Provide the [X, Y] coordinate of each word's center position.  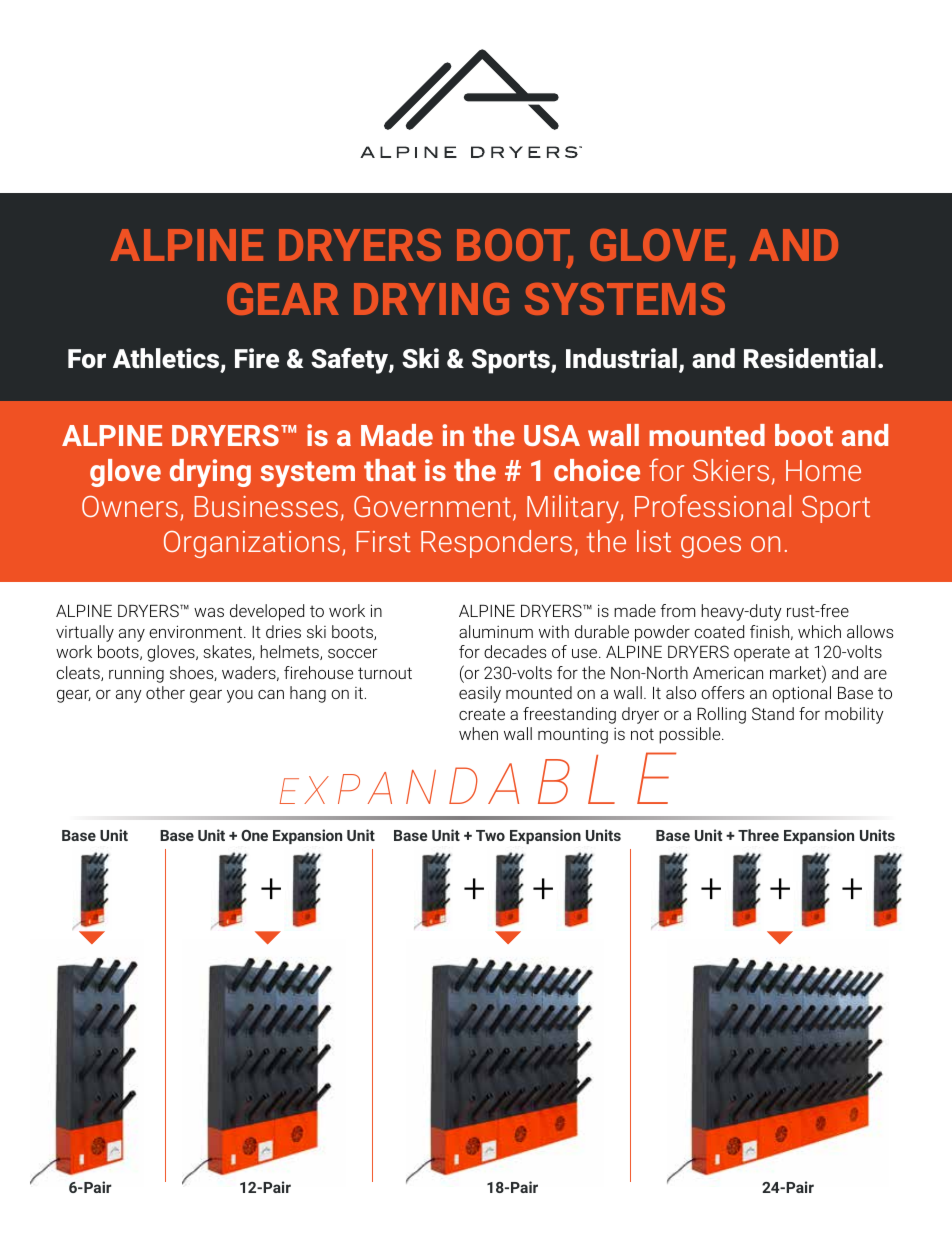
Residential [810, 358]
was [209, 612]
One [254, 835]
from [678, 610]
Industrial [621, 358]
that [390, 470]
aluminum [496, 631]
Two [490, 835]
